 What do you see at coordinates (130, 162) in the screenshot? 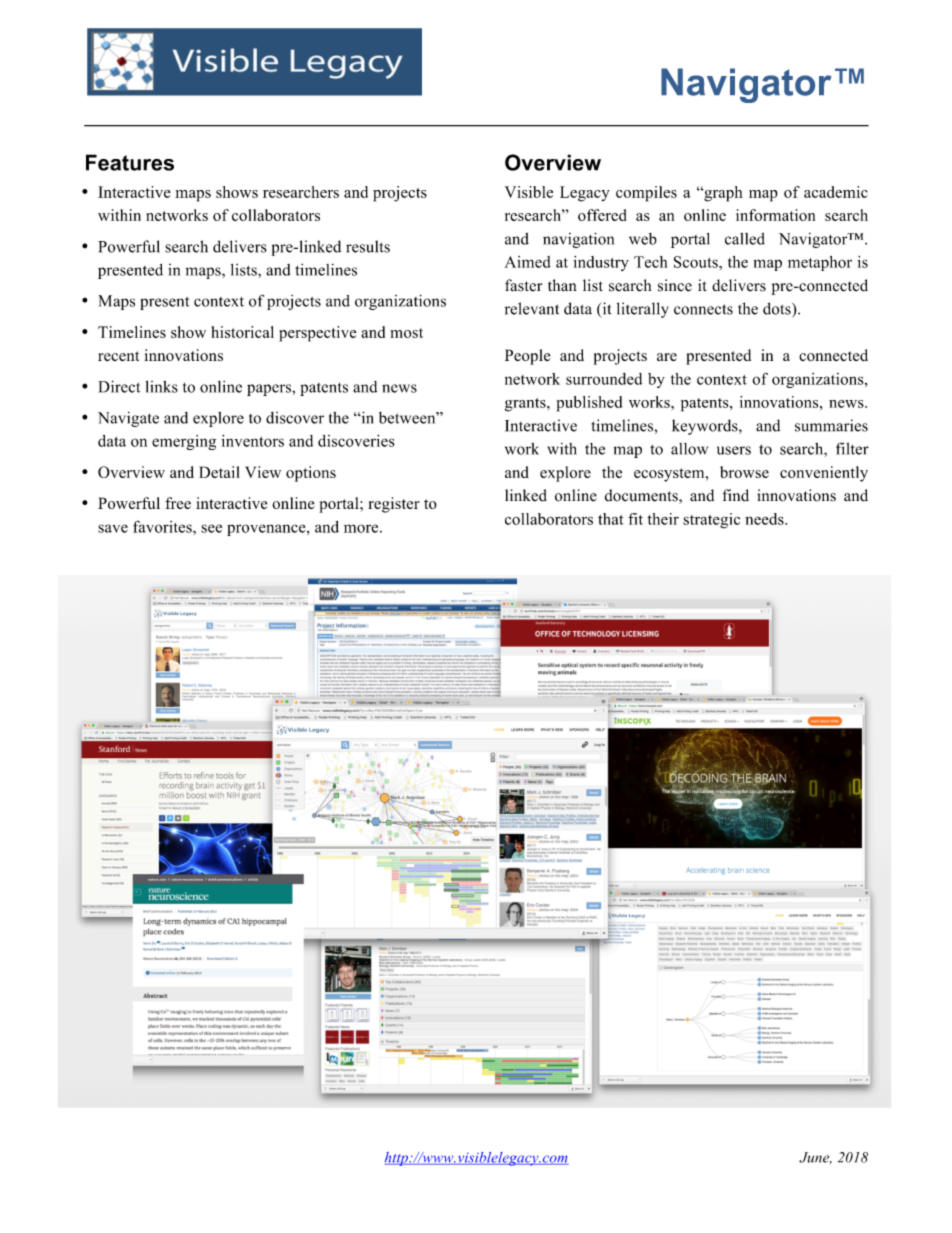
I see `Features` at bounding box center [130, 162].
